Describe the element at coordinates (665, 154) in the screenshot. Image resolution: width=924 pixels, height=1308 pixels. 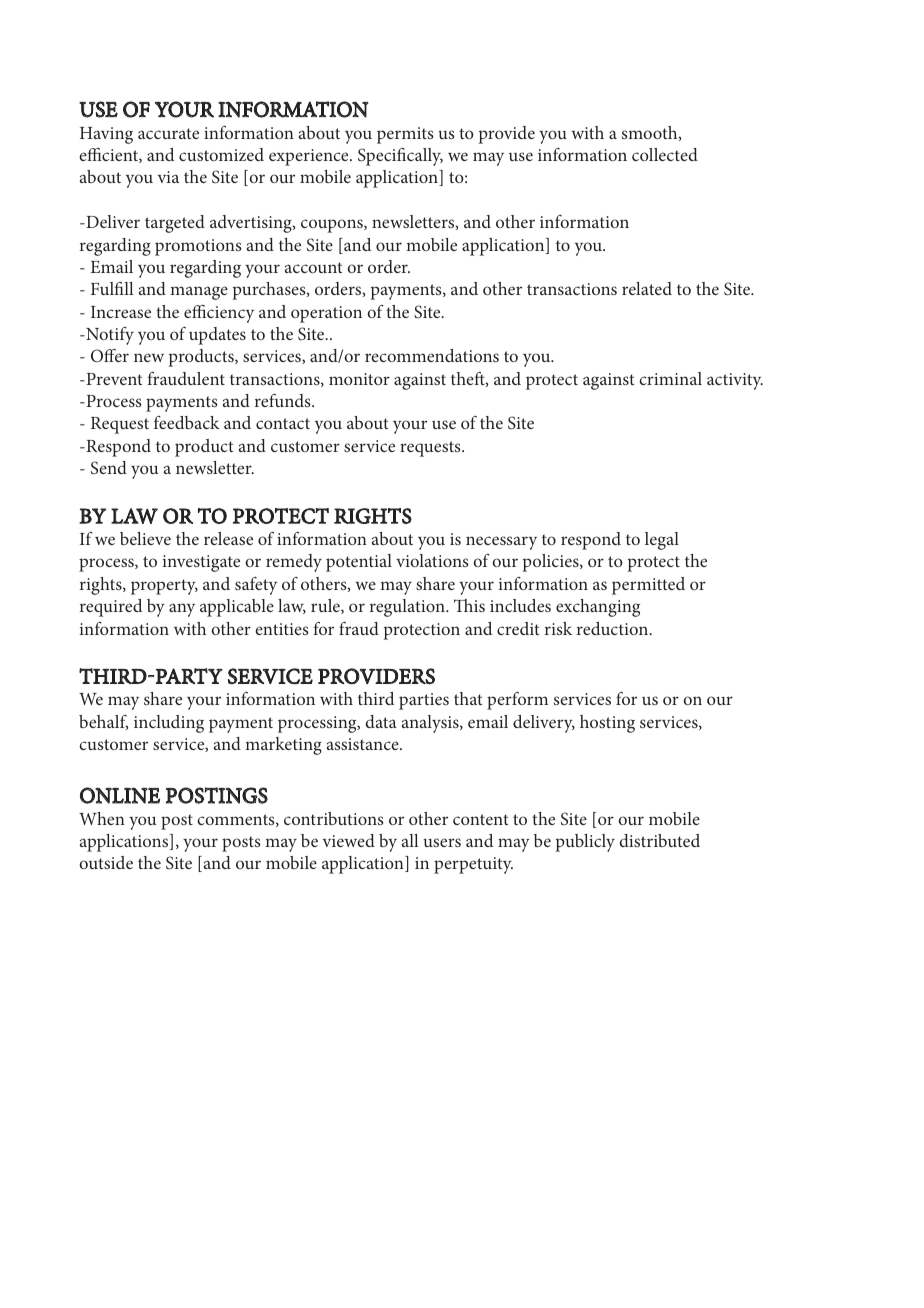
I see `collected` at that location.
